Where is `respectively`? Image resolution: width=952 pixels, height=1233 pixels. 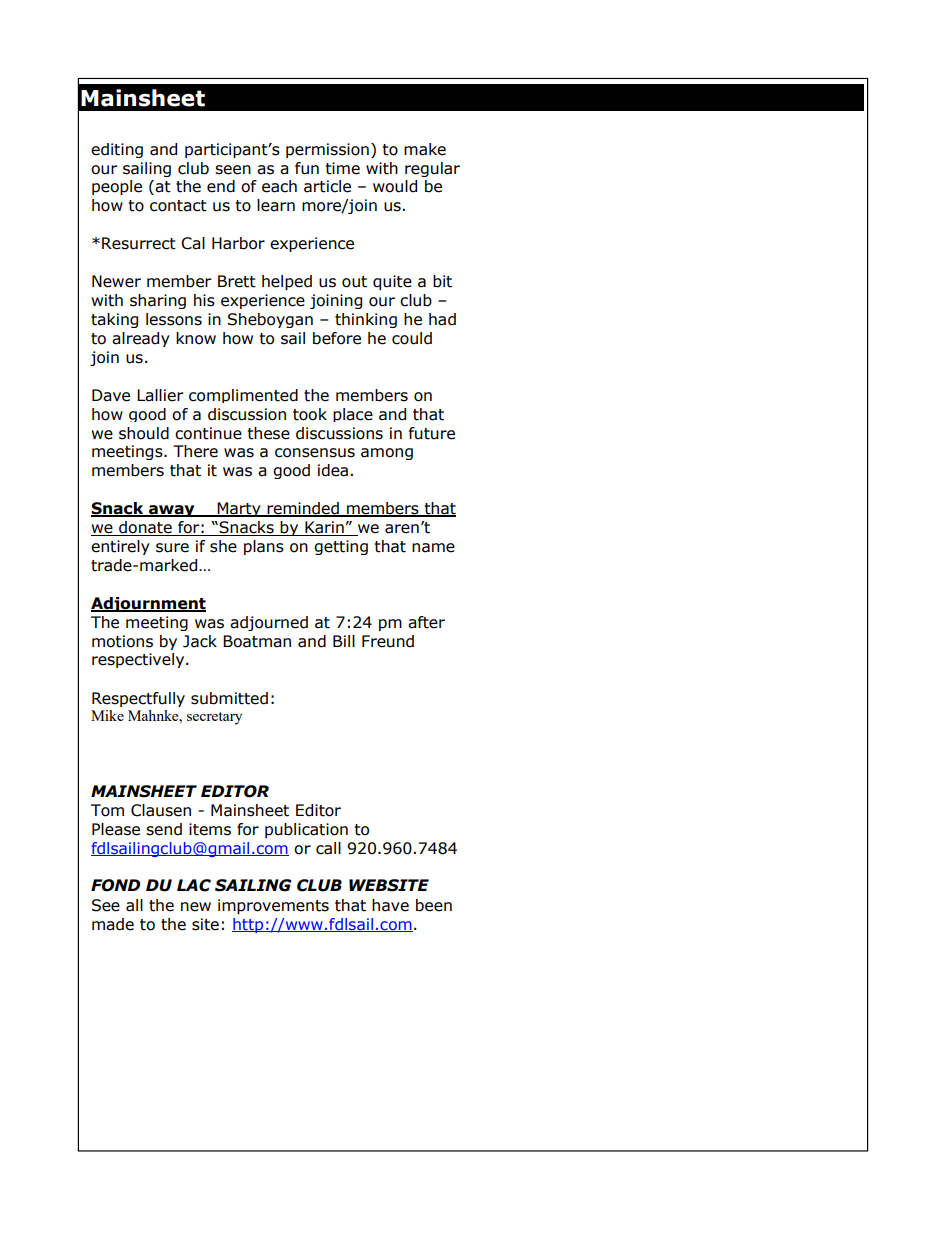 respectively is located at coordinates (139, 660).
